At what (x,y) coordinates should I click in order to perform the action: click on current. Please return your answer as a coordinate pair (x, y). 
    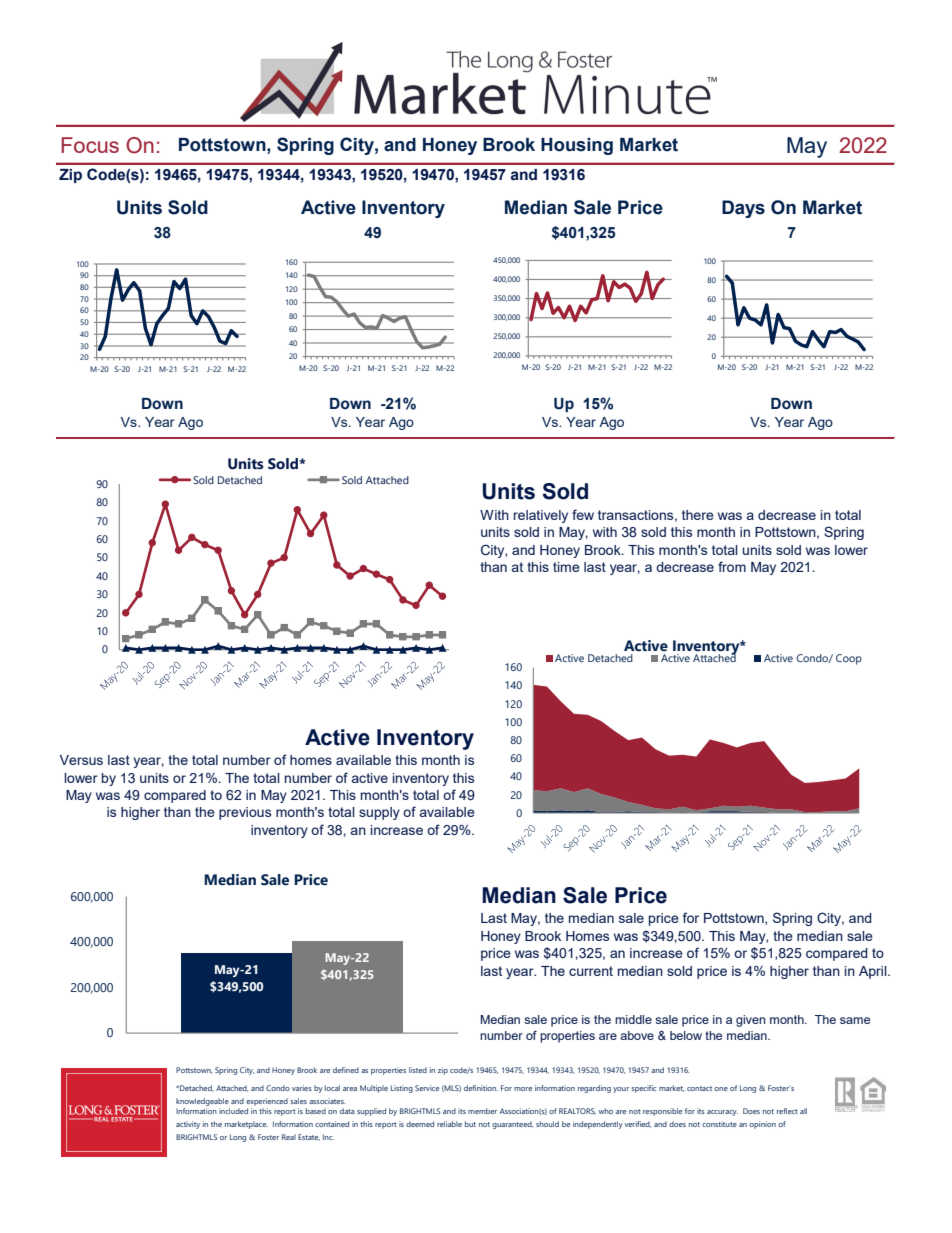
    Looking at the image, I should click on (591, 971).
